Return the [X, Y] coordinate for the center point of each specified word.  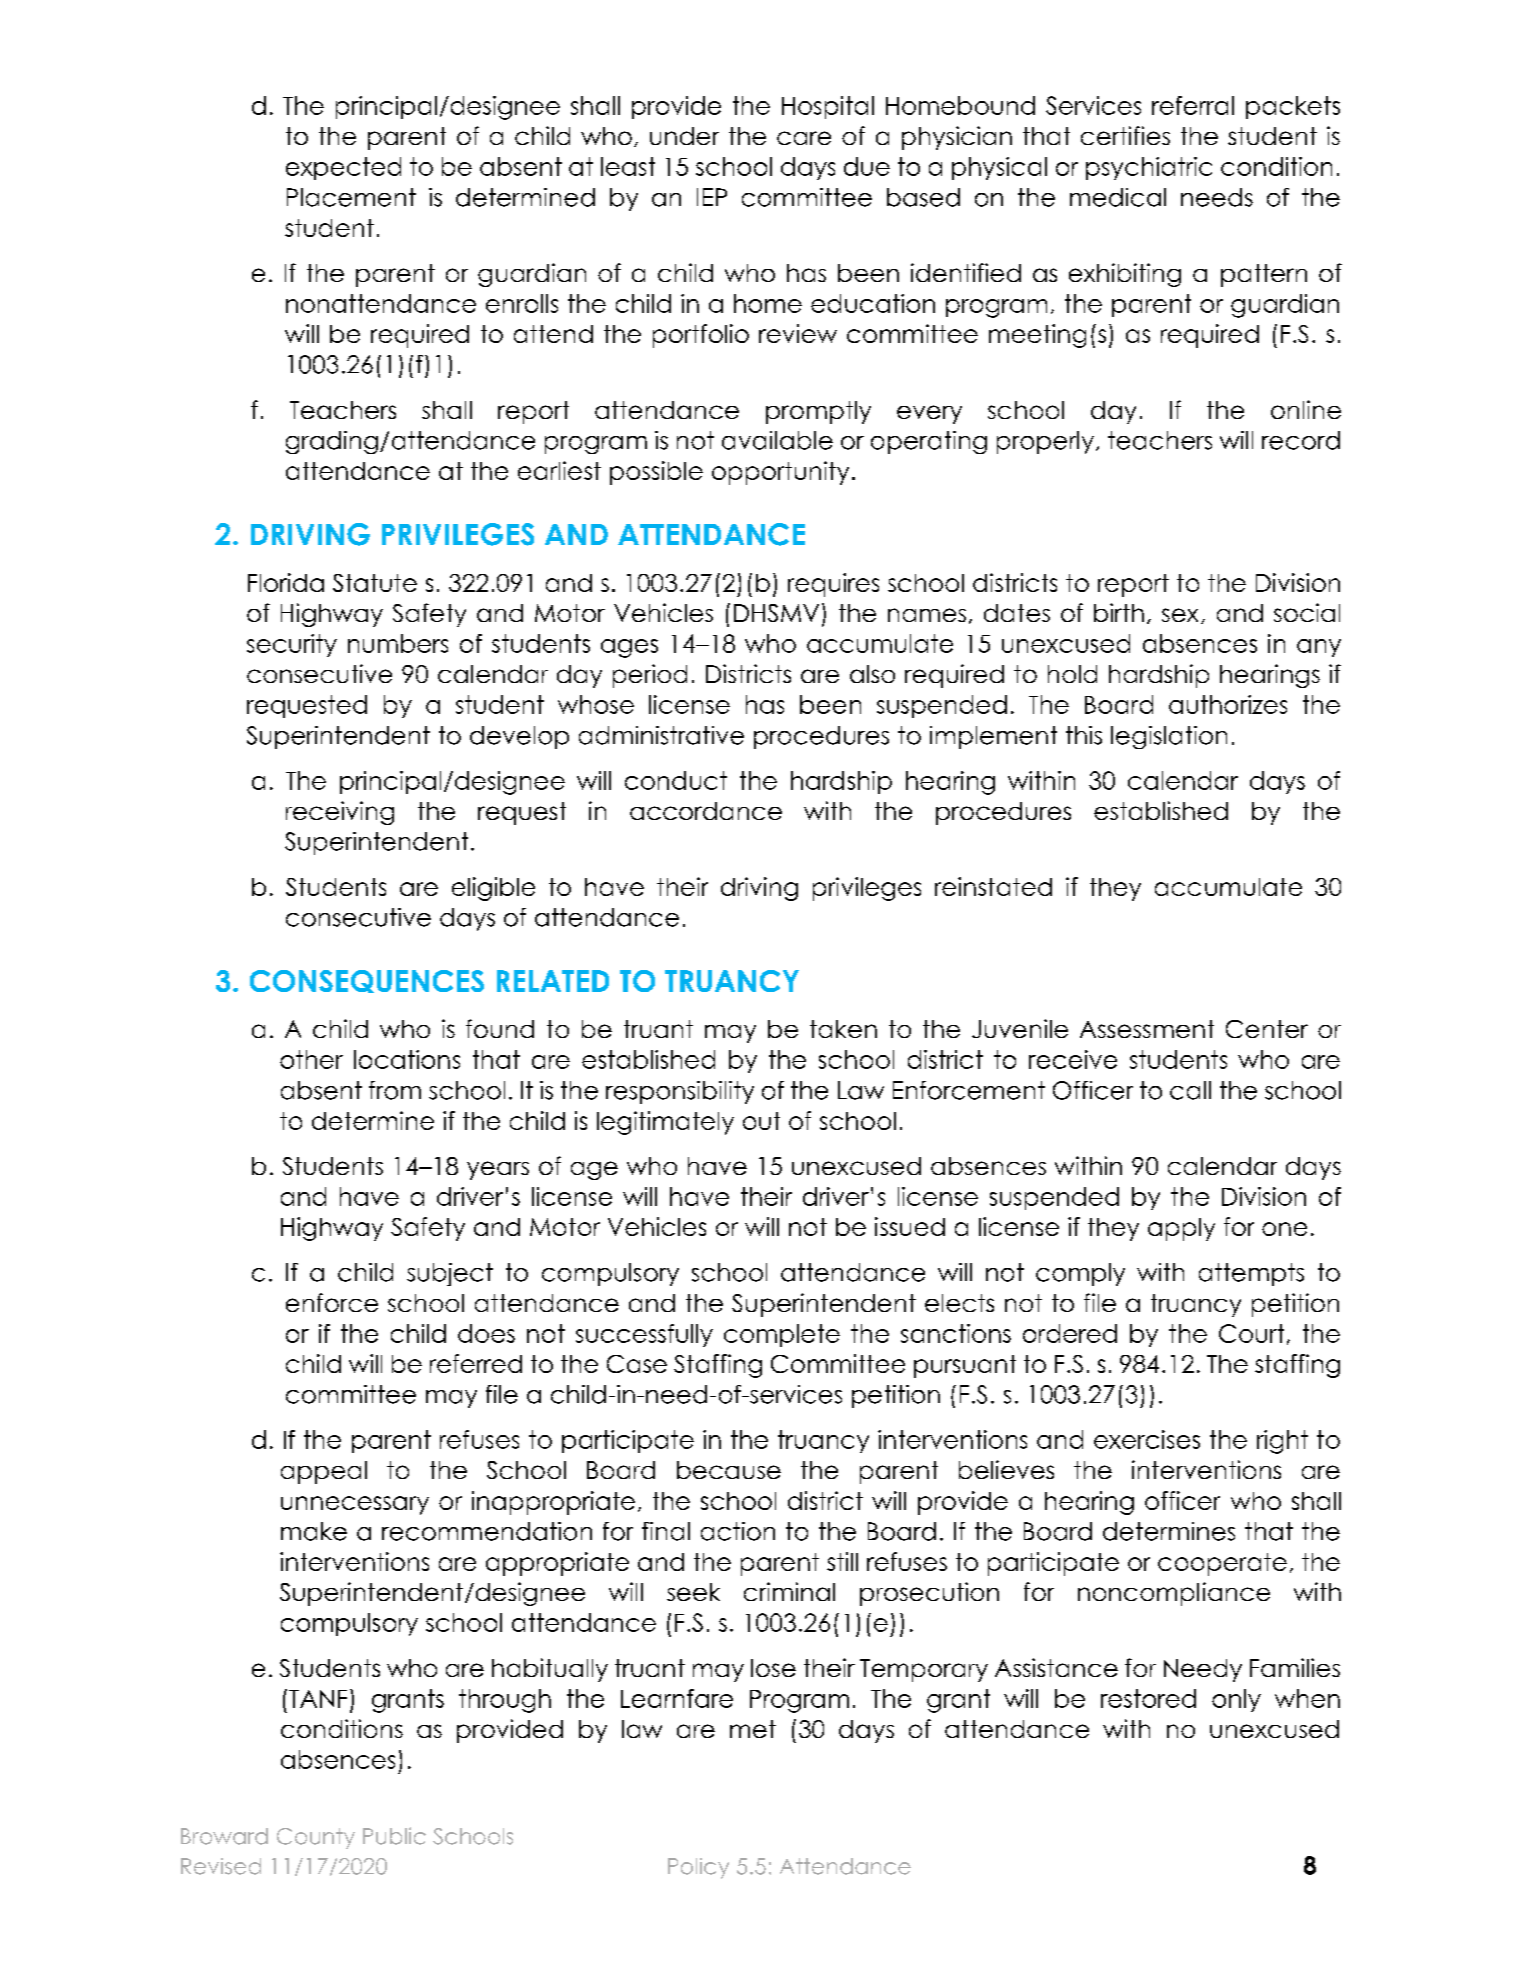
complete [782, 1335]
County [316, 1838]
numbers [398, 643]
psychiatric [1149, 168]
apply [1181, 1229]
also [872, 674]
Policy [698, 1868]
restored [1148, 1698]
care [804, 138]
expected [343, 168]
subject [450, 1274]
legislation [1169, 737]
